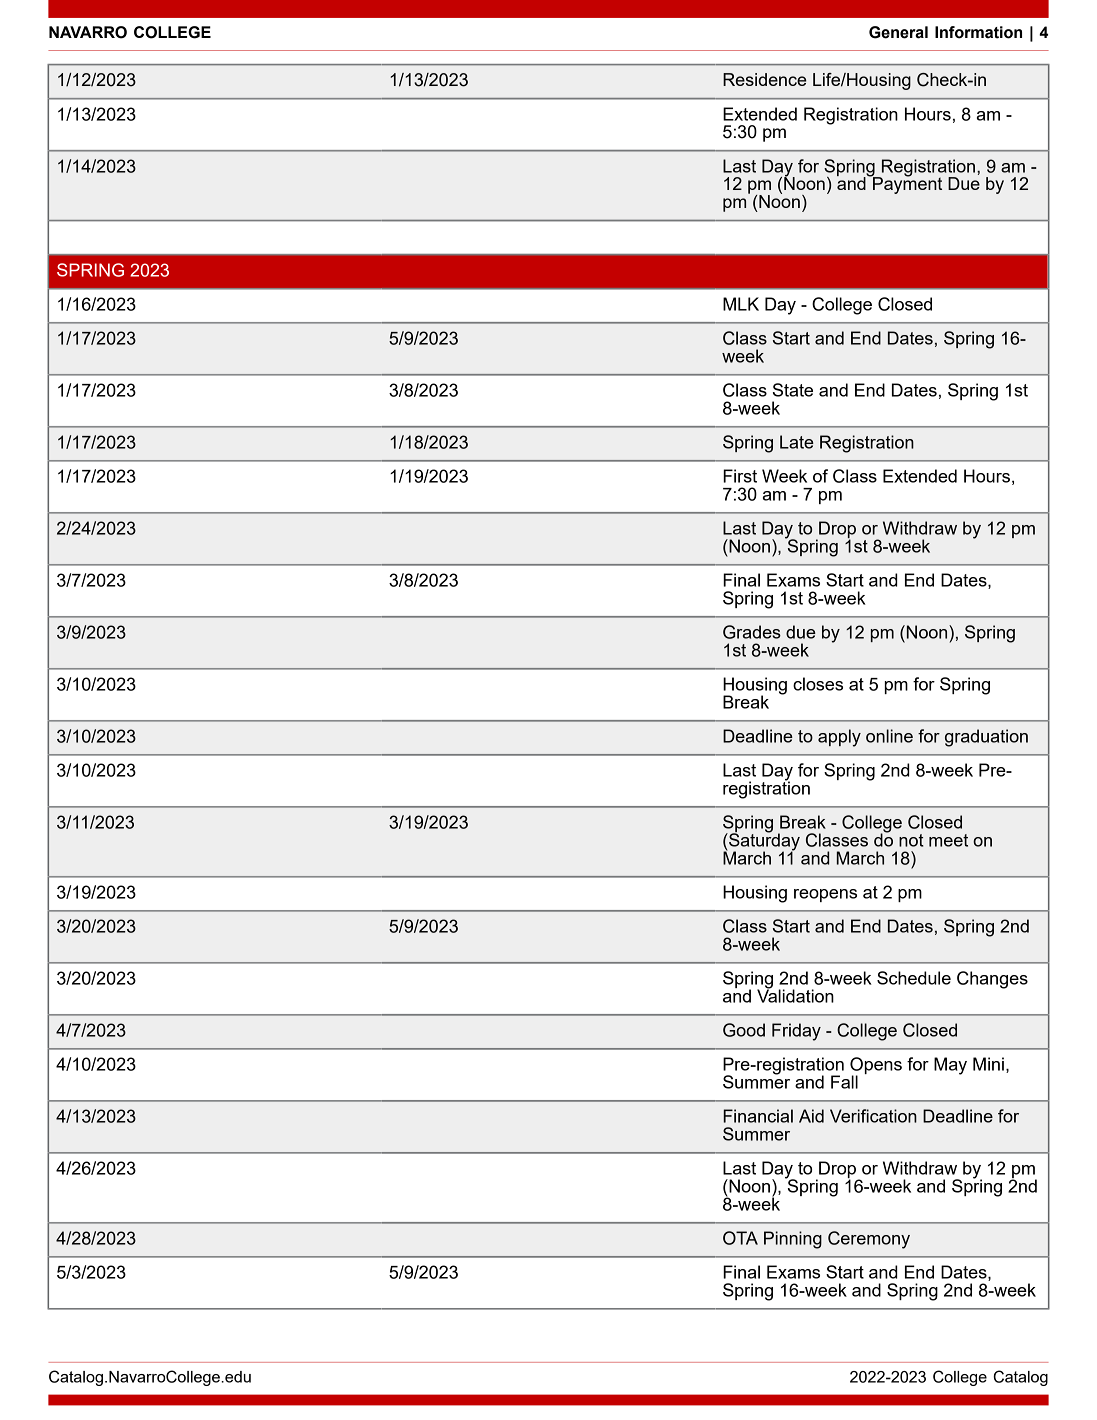  Describe the element at coordinates (889, 736) in the screenshot. I see `online` at that location.
